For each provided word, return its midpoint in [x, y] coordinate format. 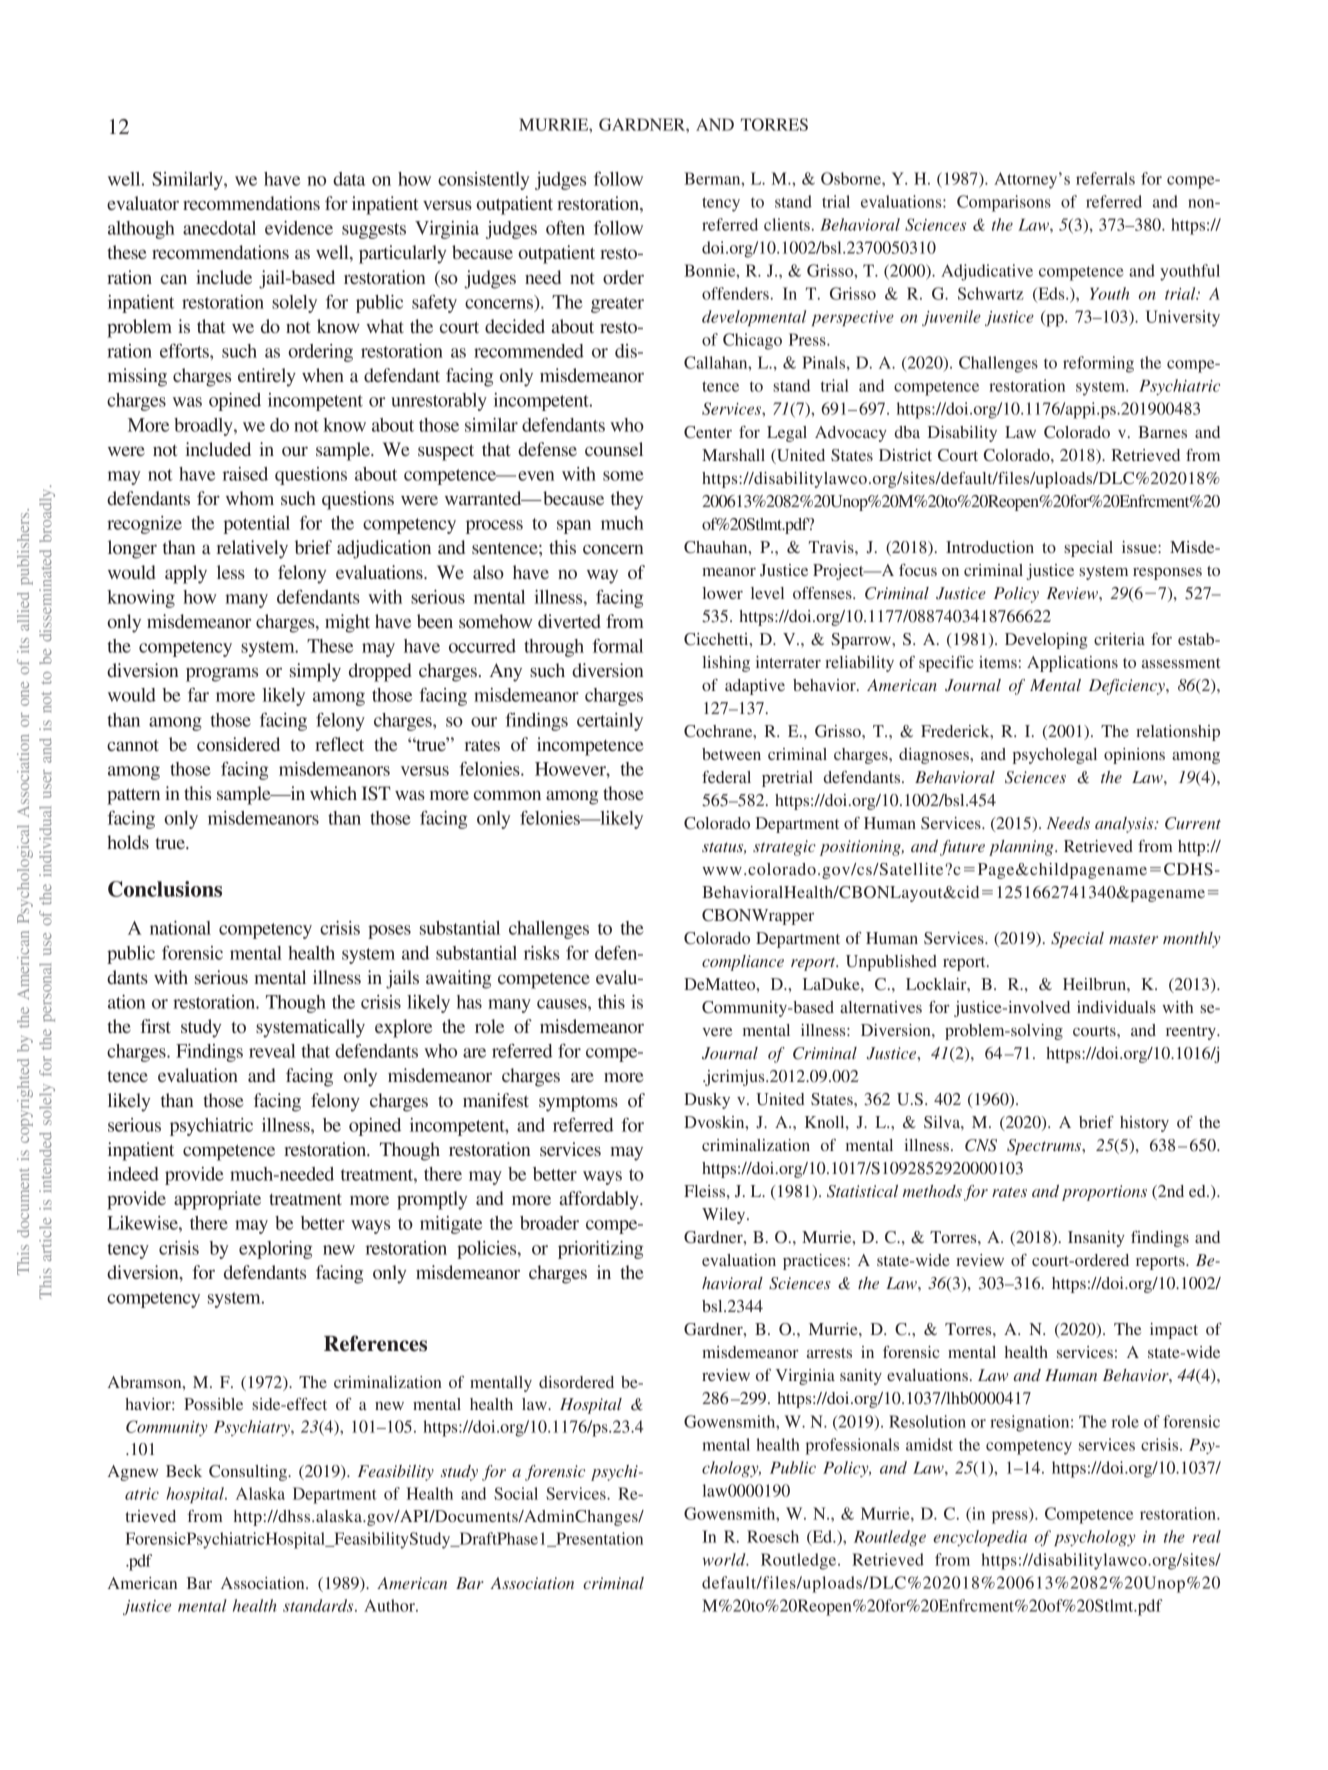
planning [1022, 848]
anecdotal [219, 228]
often [565, 228]
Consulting [249, 1473]
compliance [743, 963]
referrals [1105, 178]
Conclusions [165, 889]
